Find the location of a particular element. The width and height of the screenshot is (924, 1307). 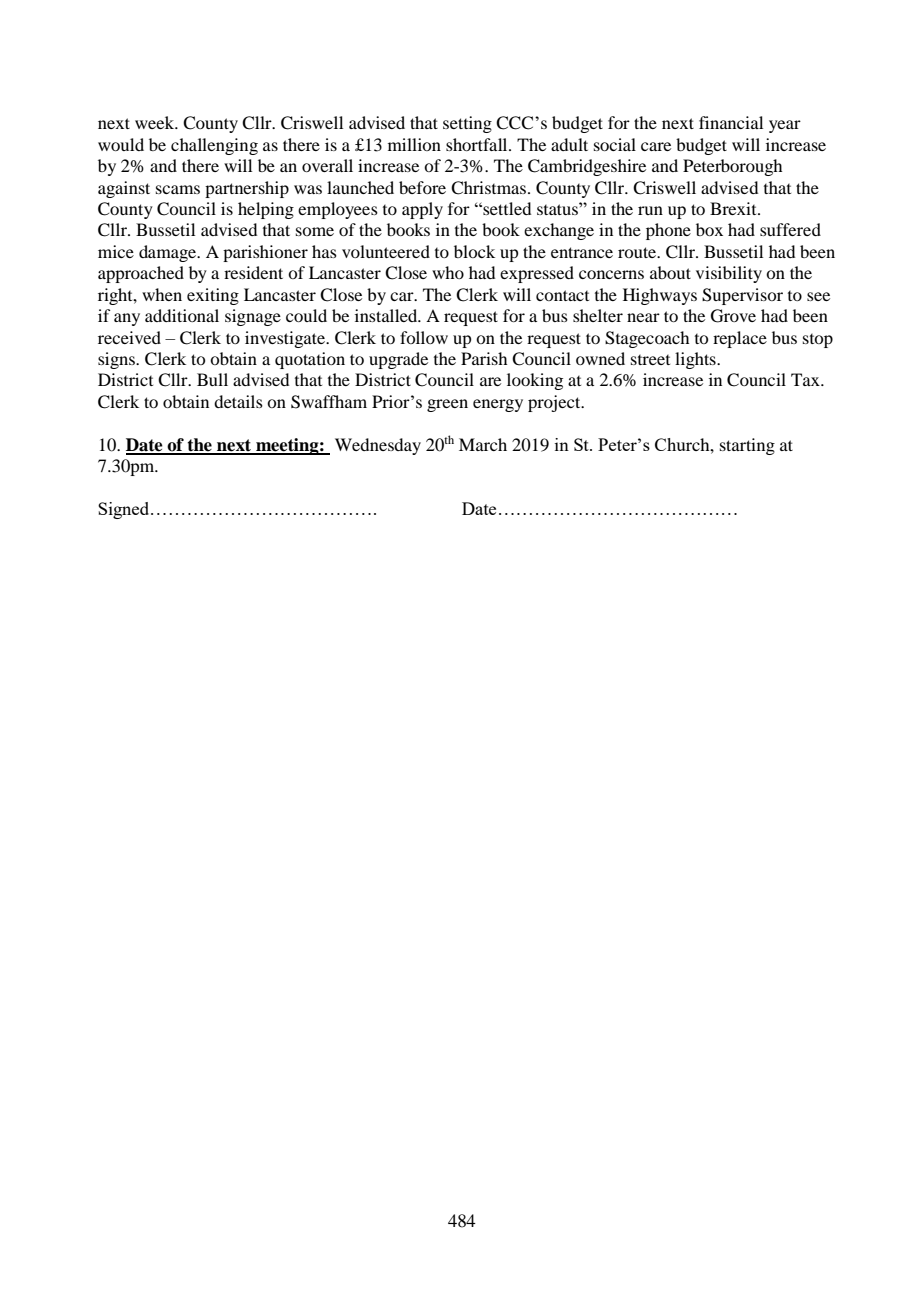

looking is located at coordinates (535, 381).
